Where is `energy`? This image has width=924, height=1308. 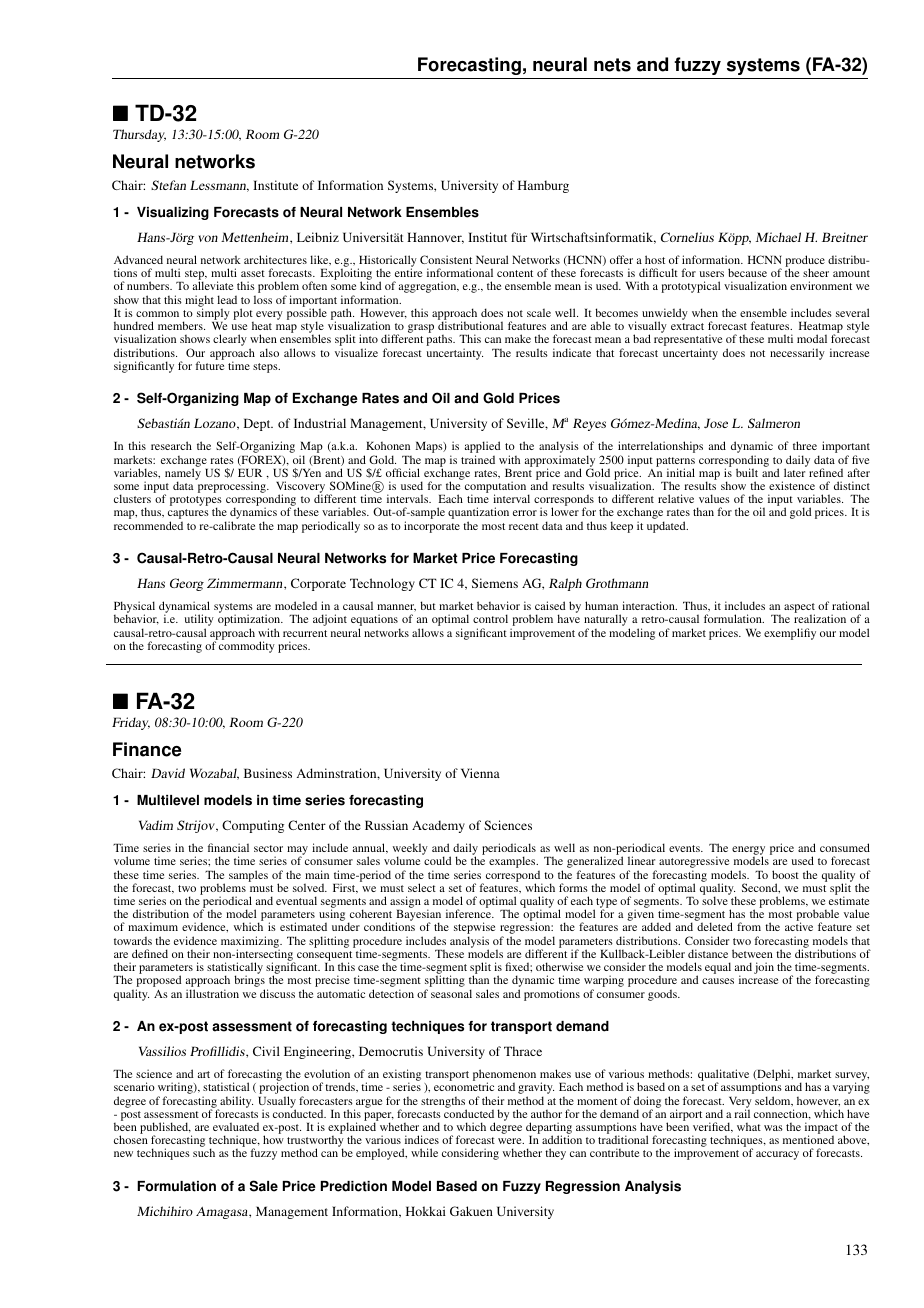 energy is located at coordinates (748, 852).
